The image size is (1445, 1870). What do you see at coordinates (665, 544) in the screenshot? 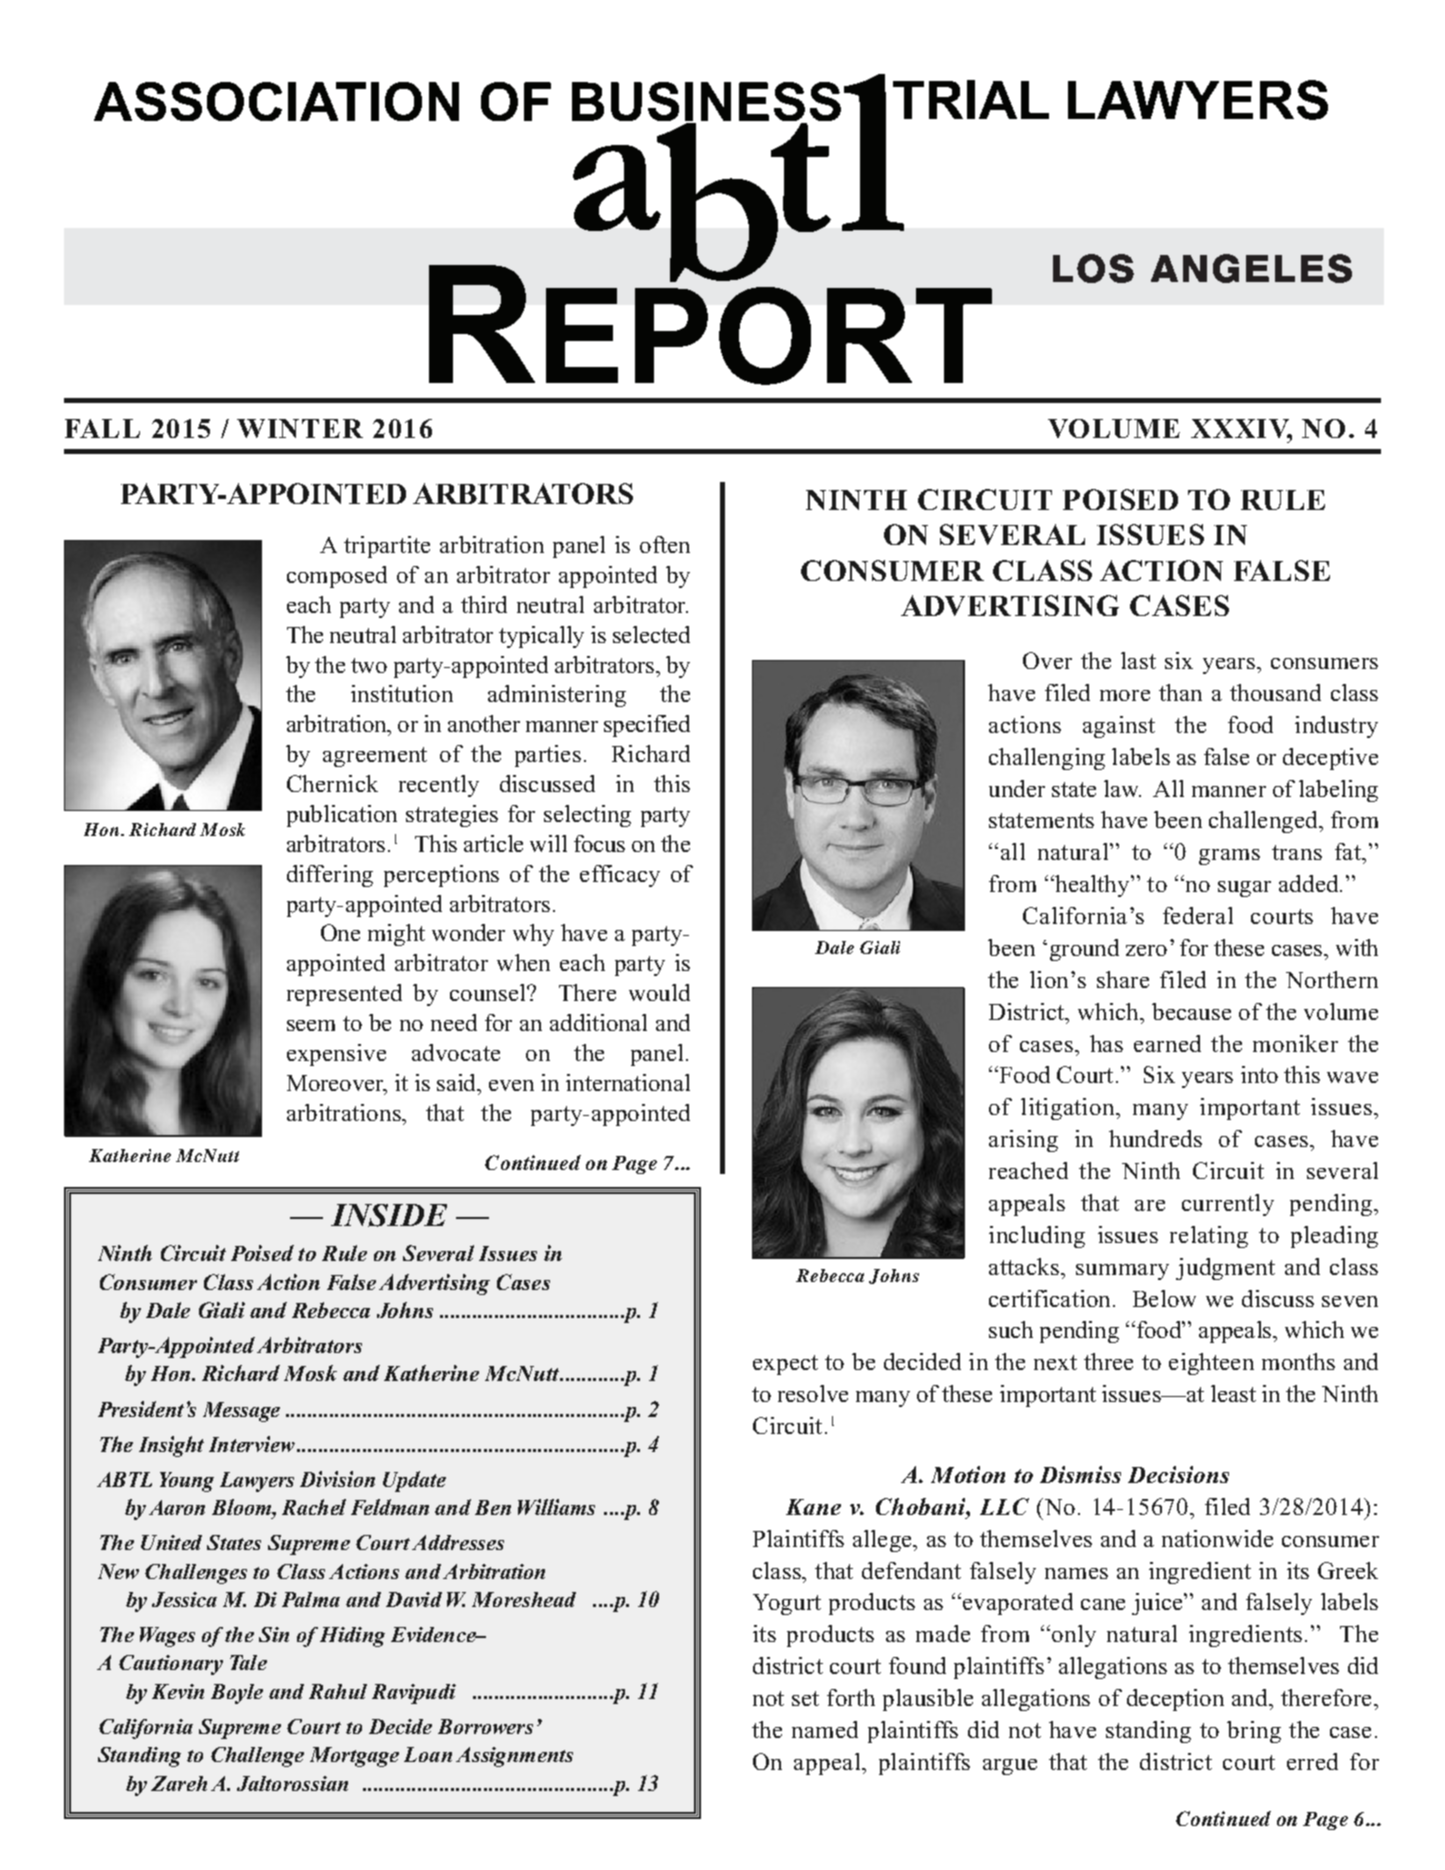
I see `often` at bounding box center [665, 544].
